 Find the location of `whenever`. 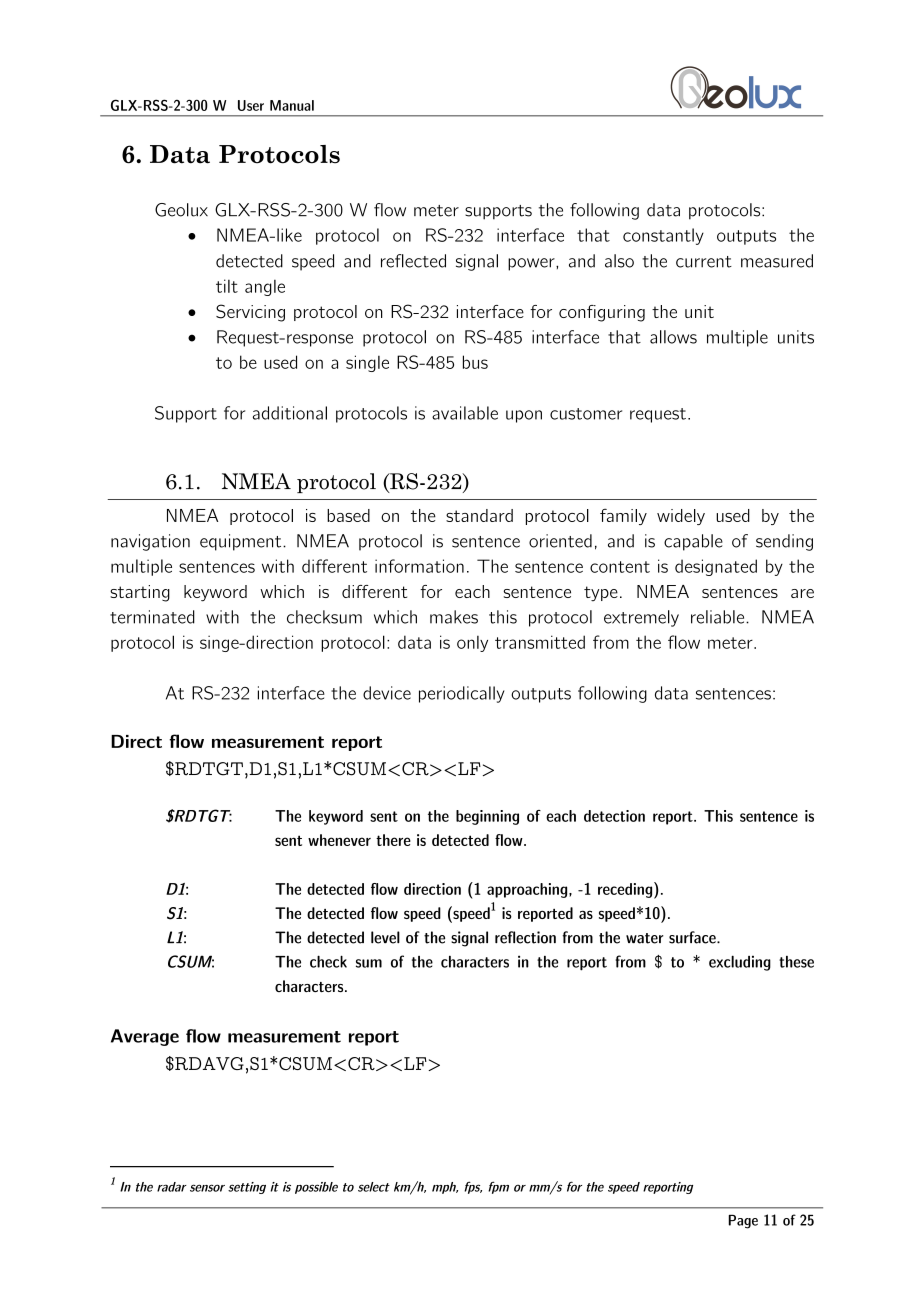

whenever is located at coordinates (339, 840).
